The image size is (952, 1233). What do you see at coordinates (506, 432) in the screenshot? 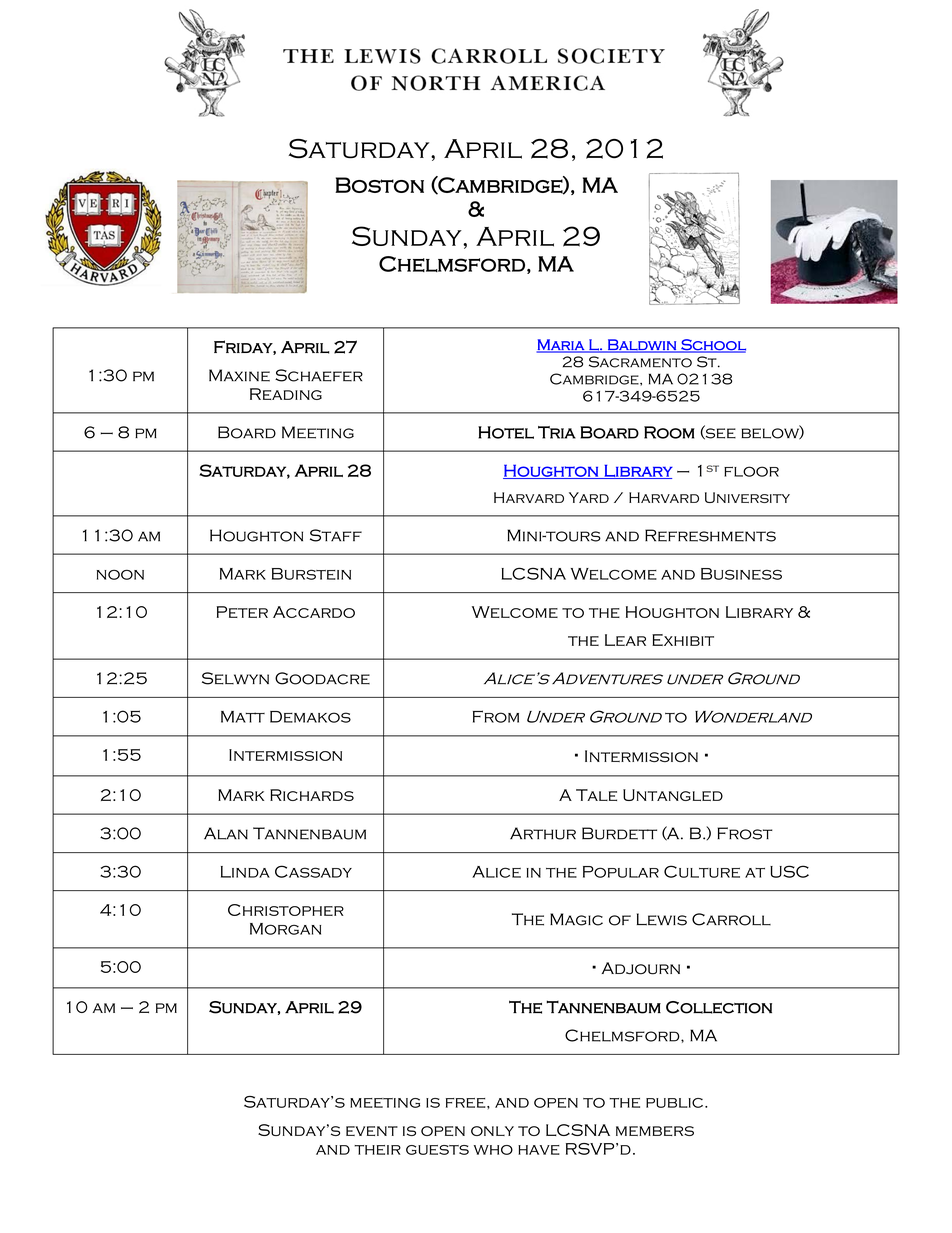
I see `Hotel` at bounding box center [506, 432].
